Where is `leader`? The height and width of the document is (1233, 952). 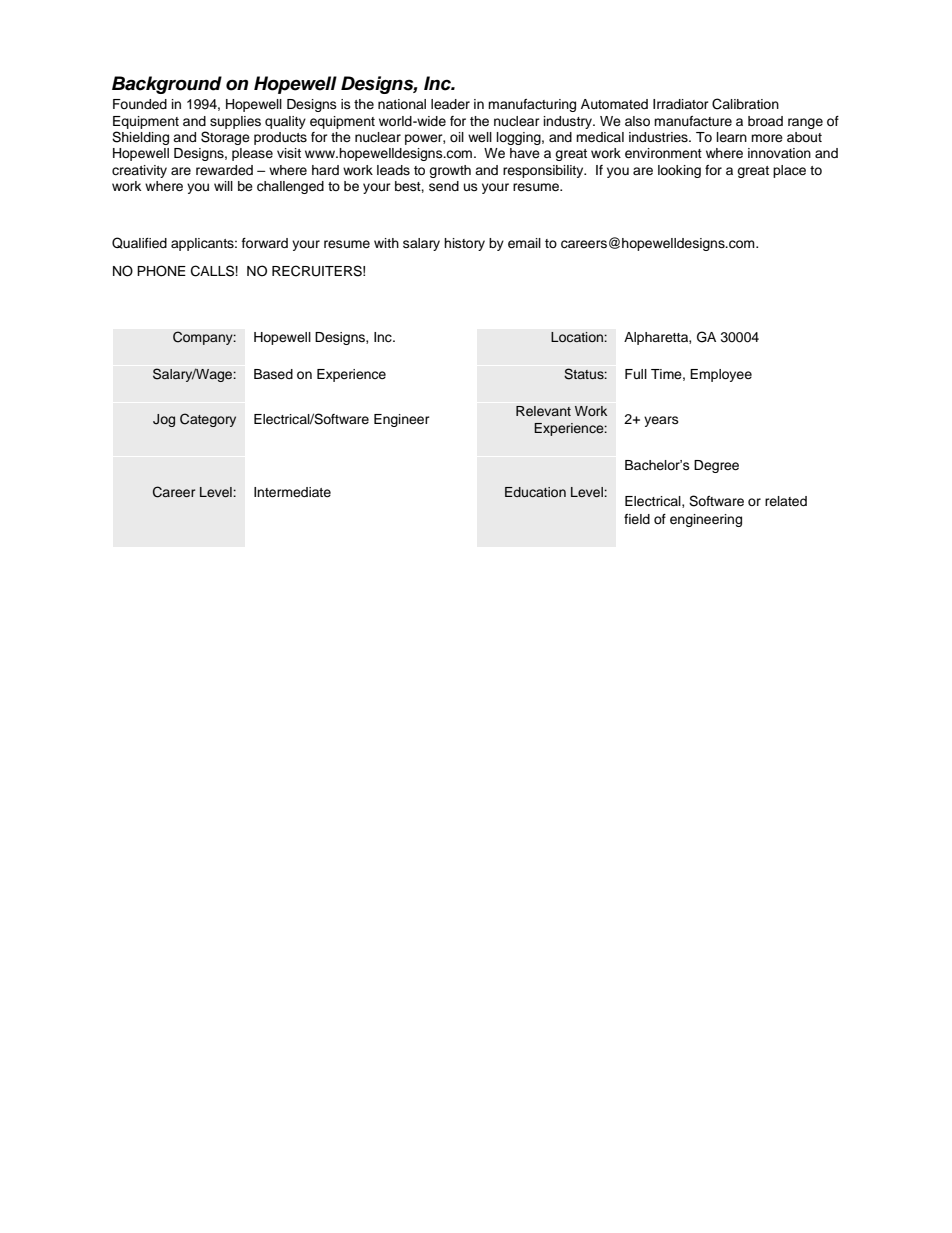
leader is located at coordinates (450, 104).
